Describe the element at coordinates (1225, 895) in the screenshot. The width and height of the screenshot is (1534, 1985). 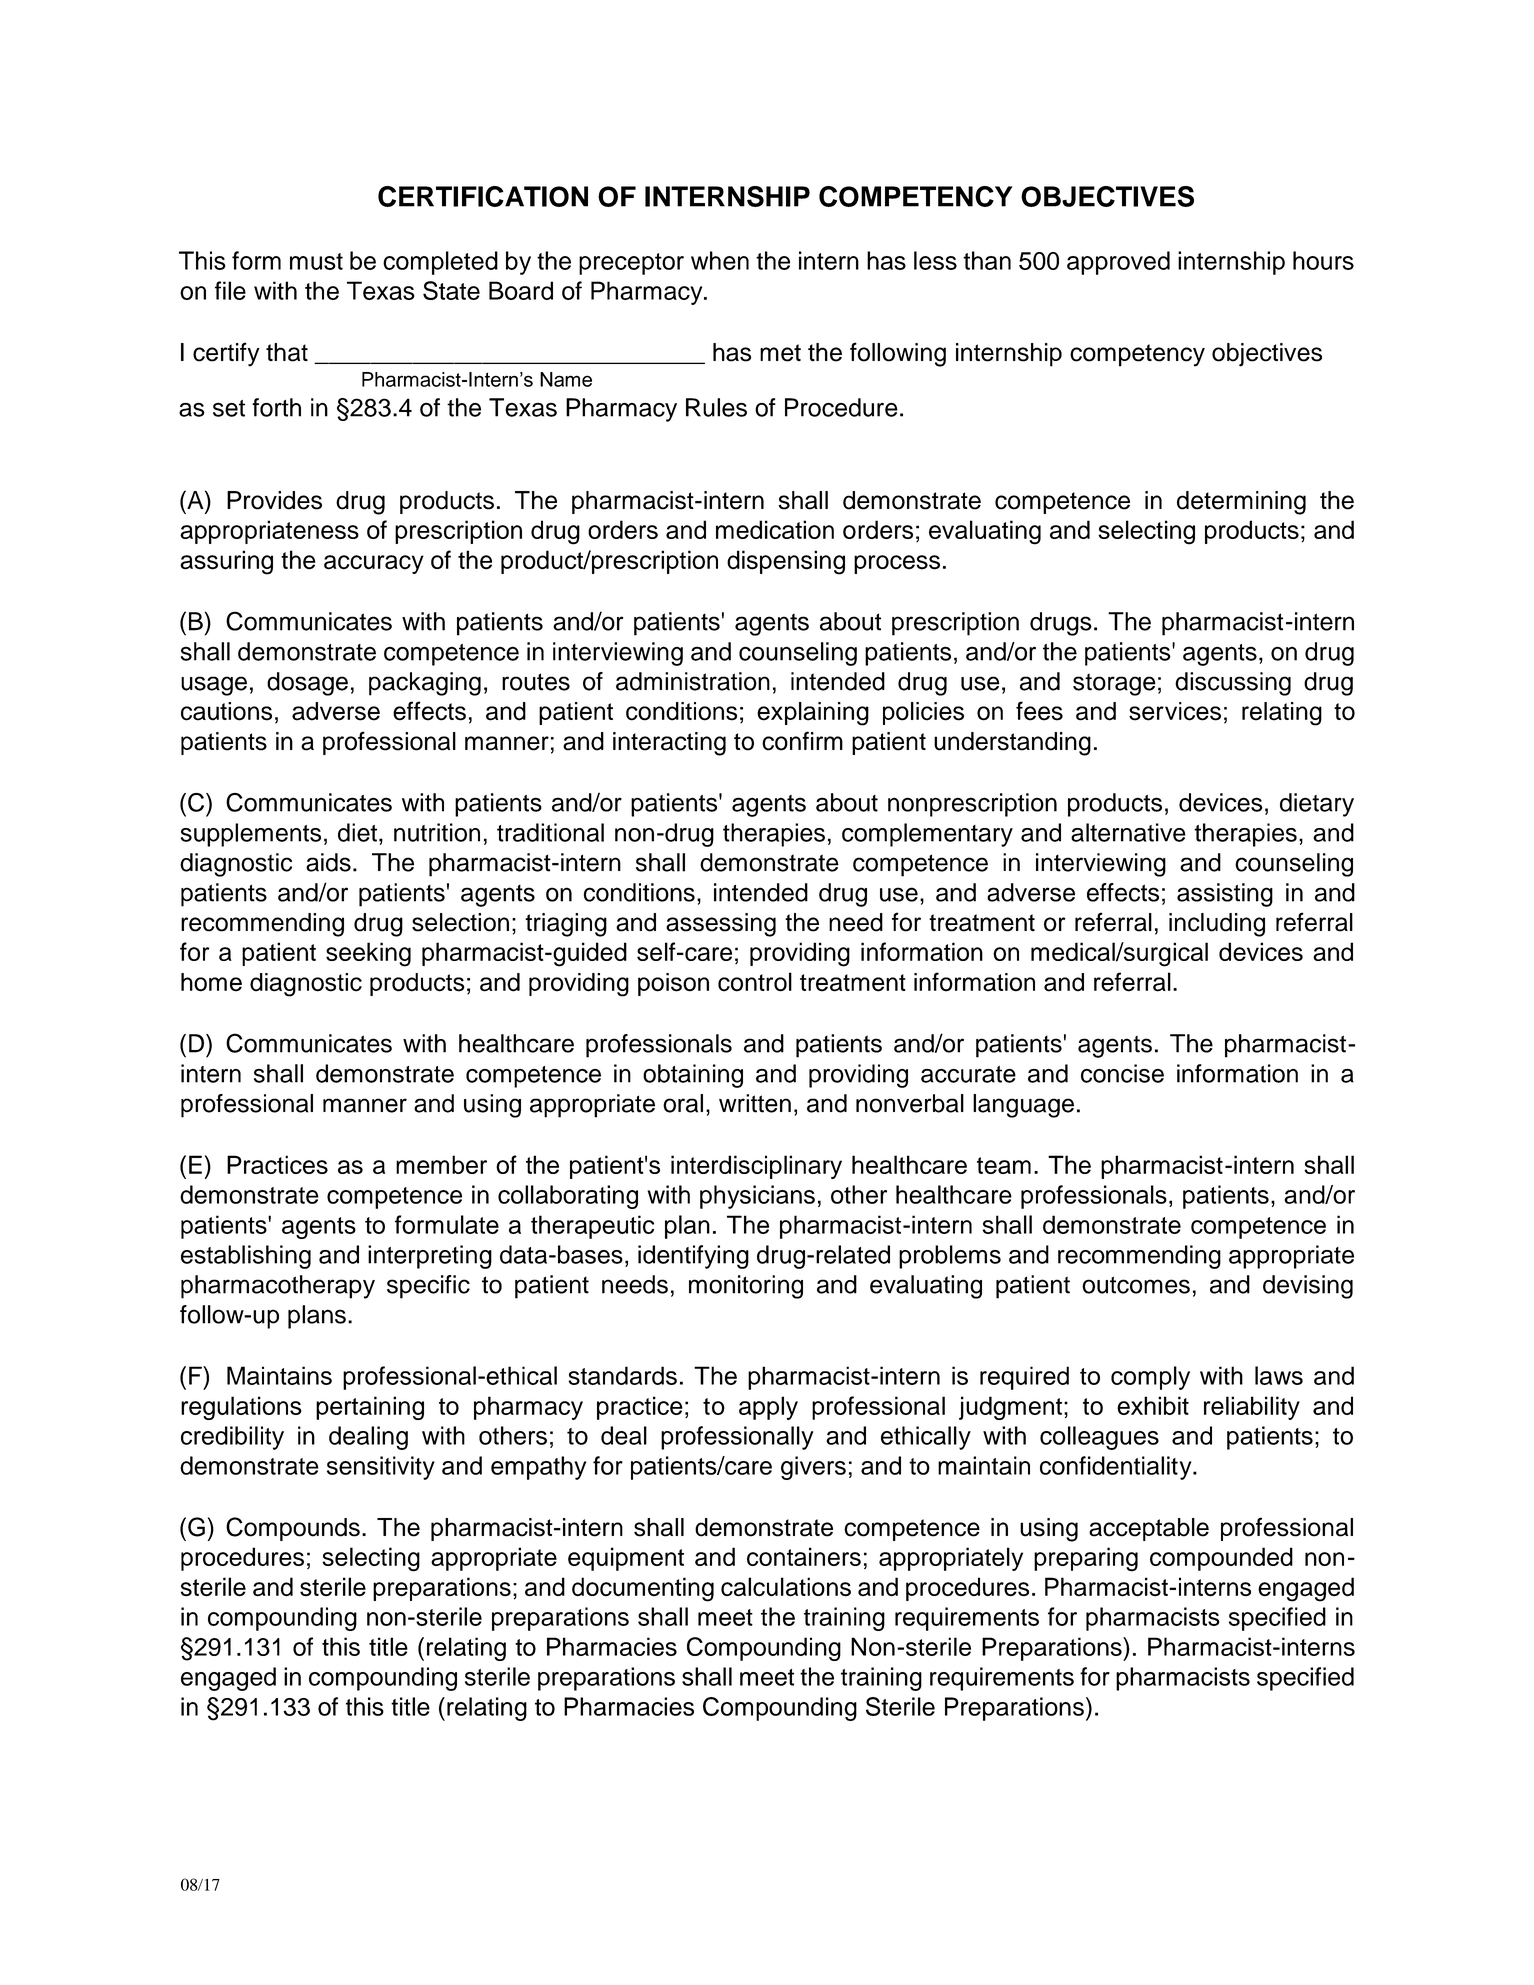
I see `assisting` at that location.
